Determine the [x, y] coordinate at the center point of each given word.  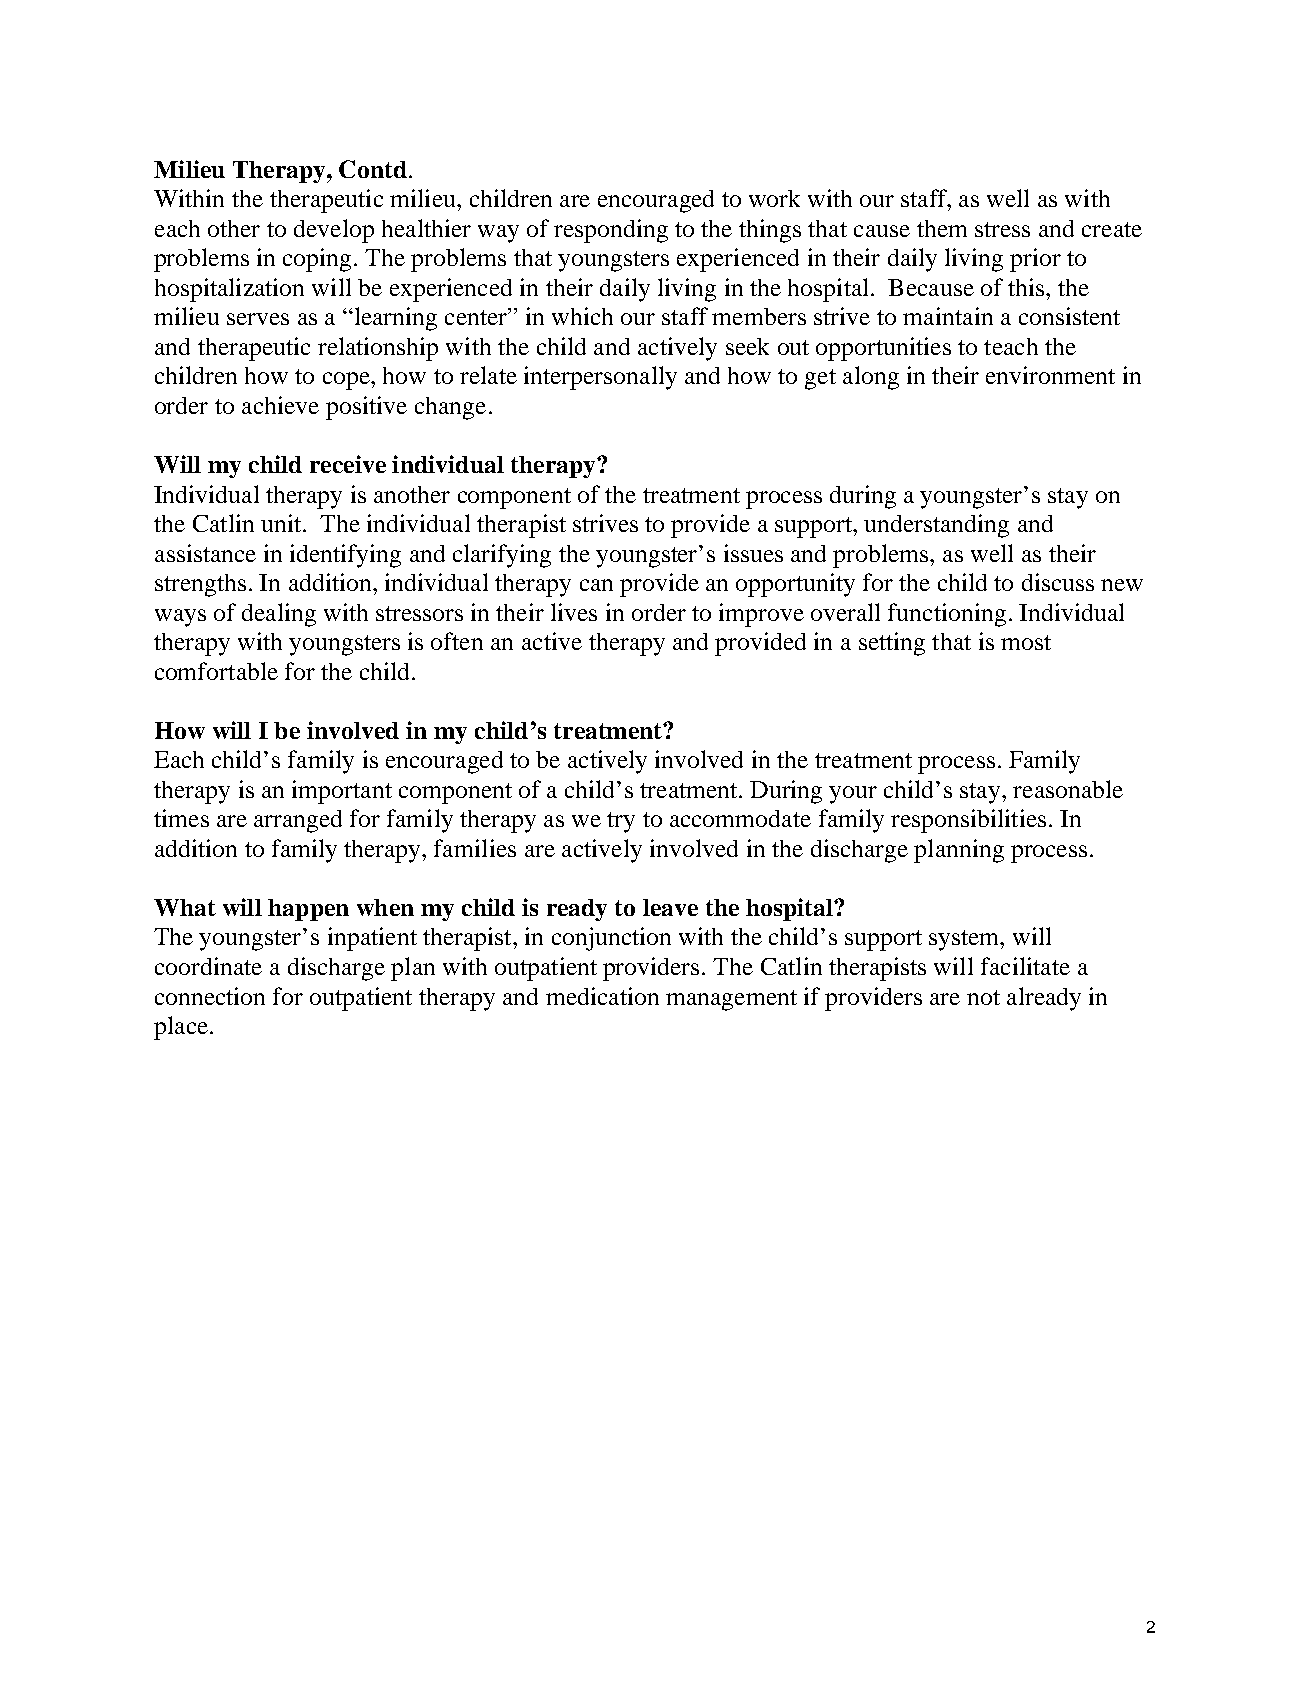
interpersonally [600, 378]
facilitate [1025, 966]
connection [210, 996]
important [342, 792]
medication [602, 996]
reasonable [1068, 789]
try [621, 822]
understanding [936, 526]
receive [348, 464]
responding [611, 231]
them [942, 228]
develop [334, 231]
